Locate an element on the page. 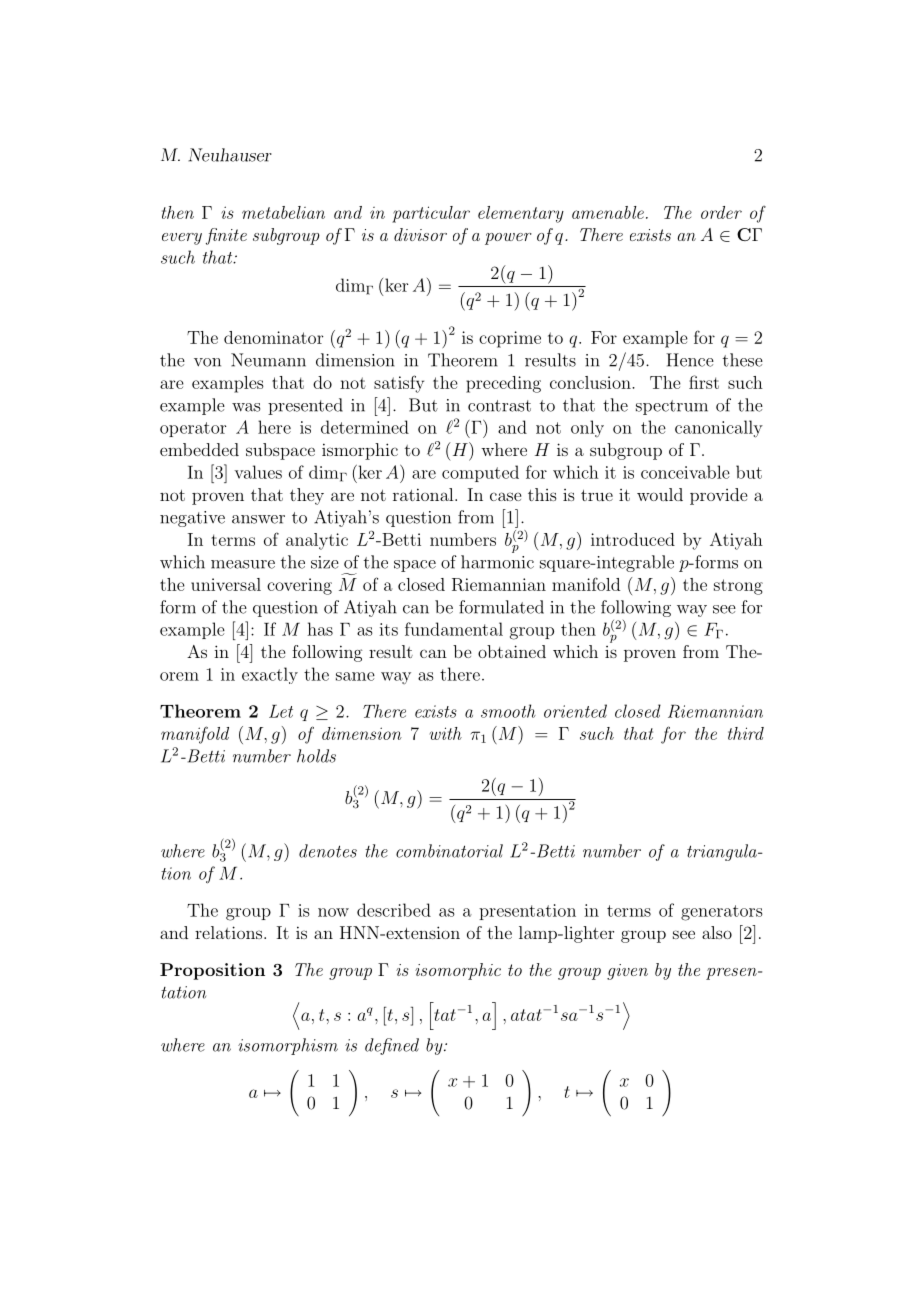  finite is located at coordinates (226, 236).
